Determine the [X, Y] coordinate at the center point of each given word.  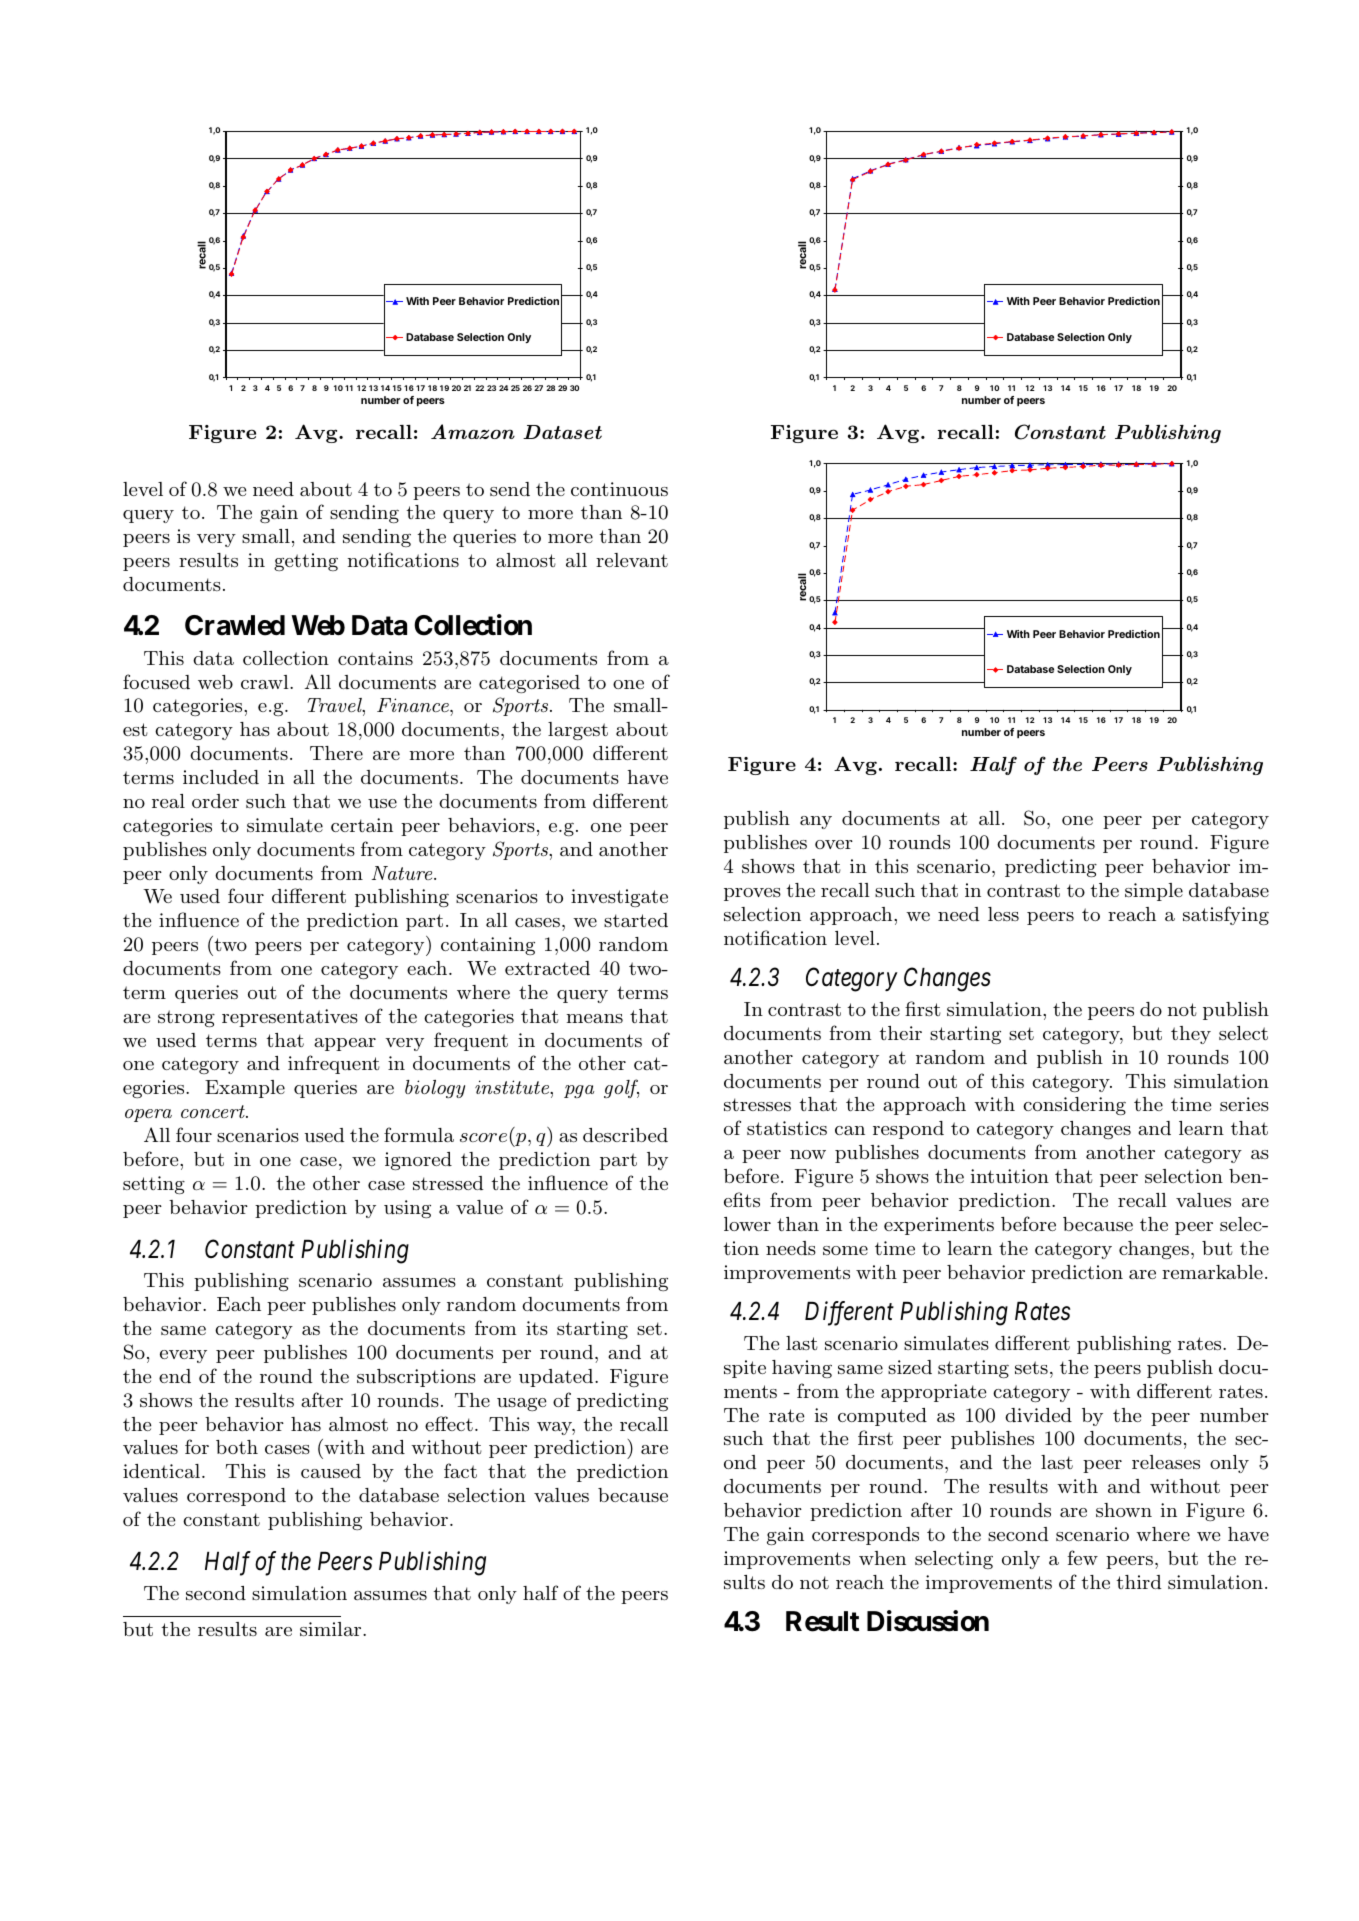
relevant [632, 560]
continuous [619, 489]
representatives [290, 1018]
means [595, 1018]
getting [306, 562]
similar [332, 1629]
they [1191, 1035]
